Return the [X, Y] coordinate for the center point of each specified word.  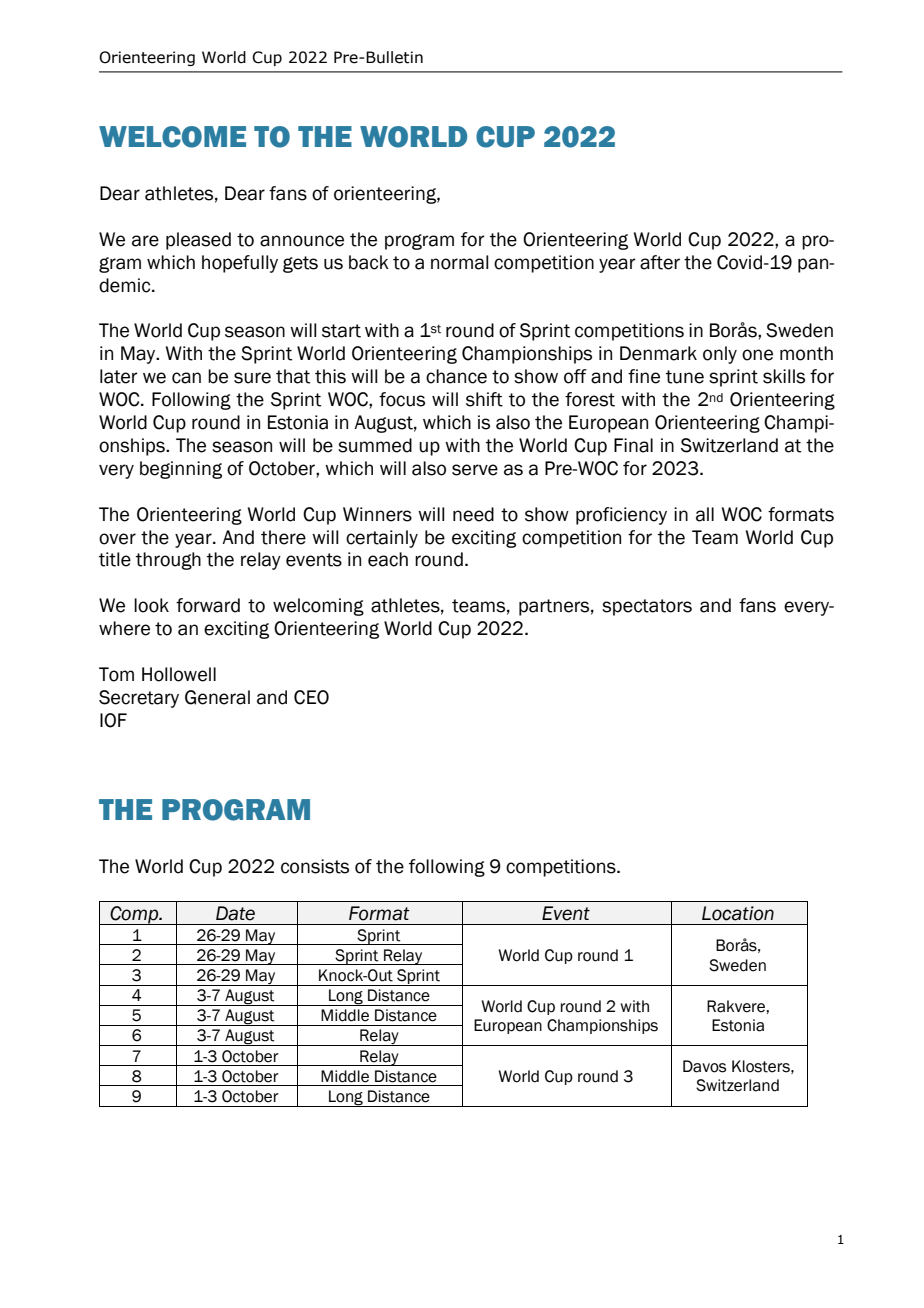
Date [235, 913]
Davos [704, 1066]
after [660, 262]
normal [460, 262]
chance [456, 376]
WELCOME [172, 137]
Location [738, 913]
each [388, 559]
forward [208, 605]
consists [315, 866]
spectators [647, 607]
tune [685, 377]
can [186, 378]
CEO [311, 697]
